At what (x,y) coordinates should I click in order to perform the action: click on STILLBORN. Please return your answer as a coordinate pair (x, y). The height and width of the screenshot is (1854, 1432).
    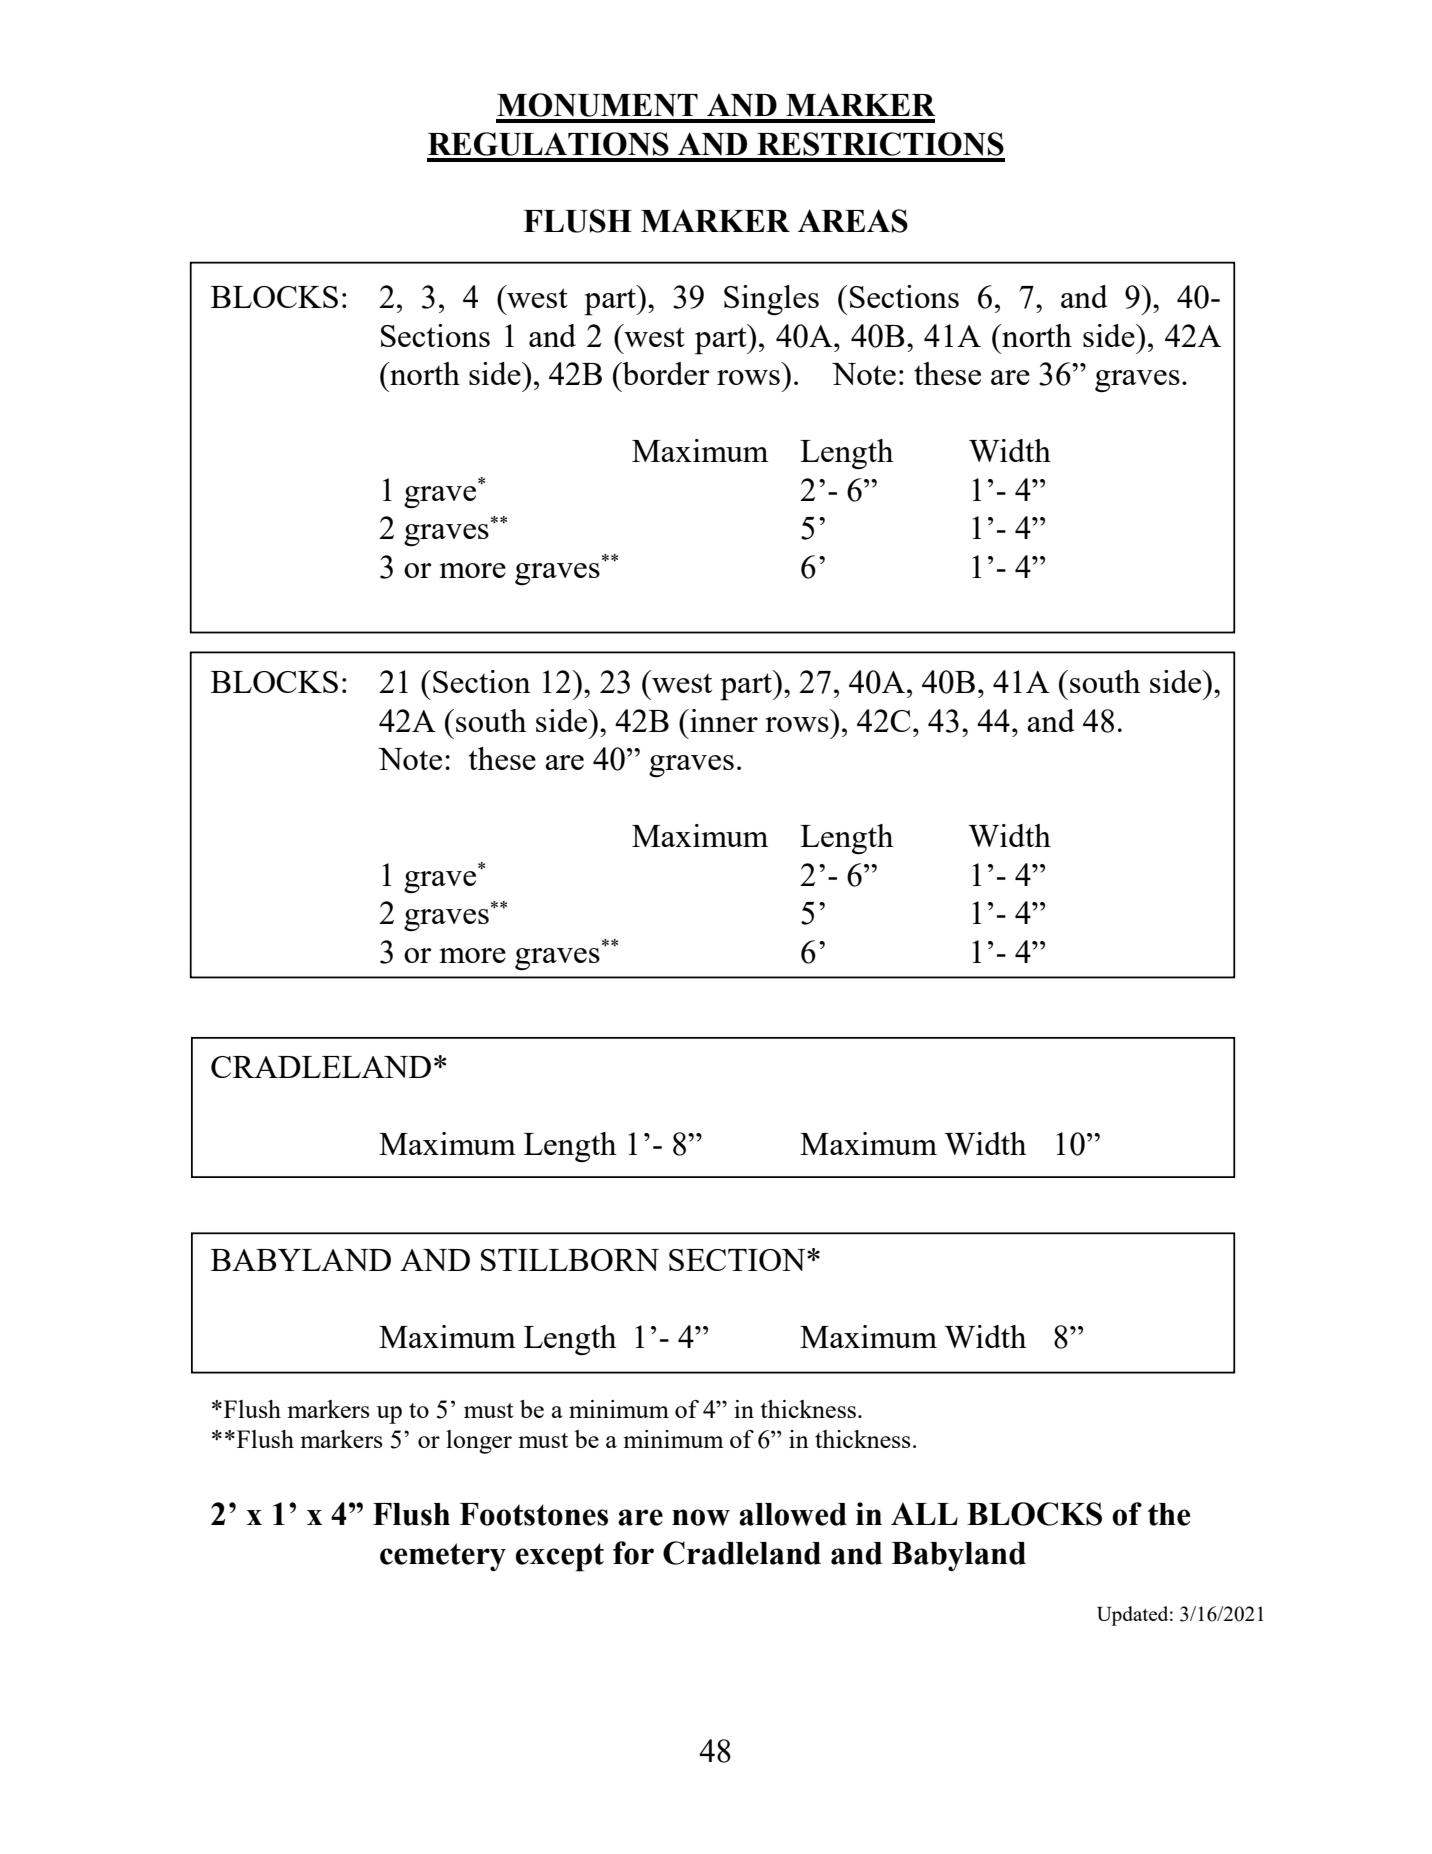
    Looking at the image, I should click on (570, 1260).
